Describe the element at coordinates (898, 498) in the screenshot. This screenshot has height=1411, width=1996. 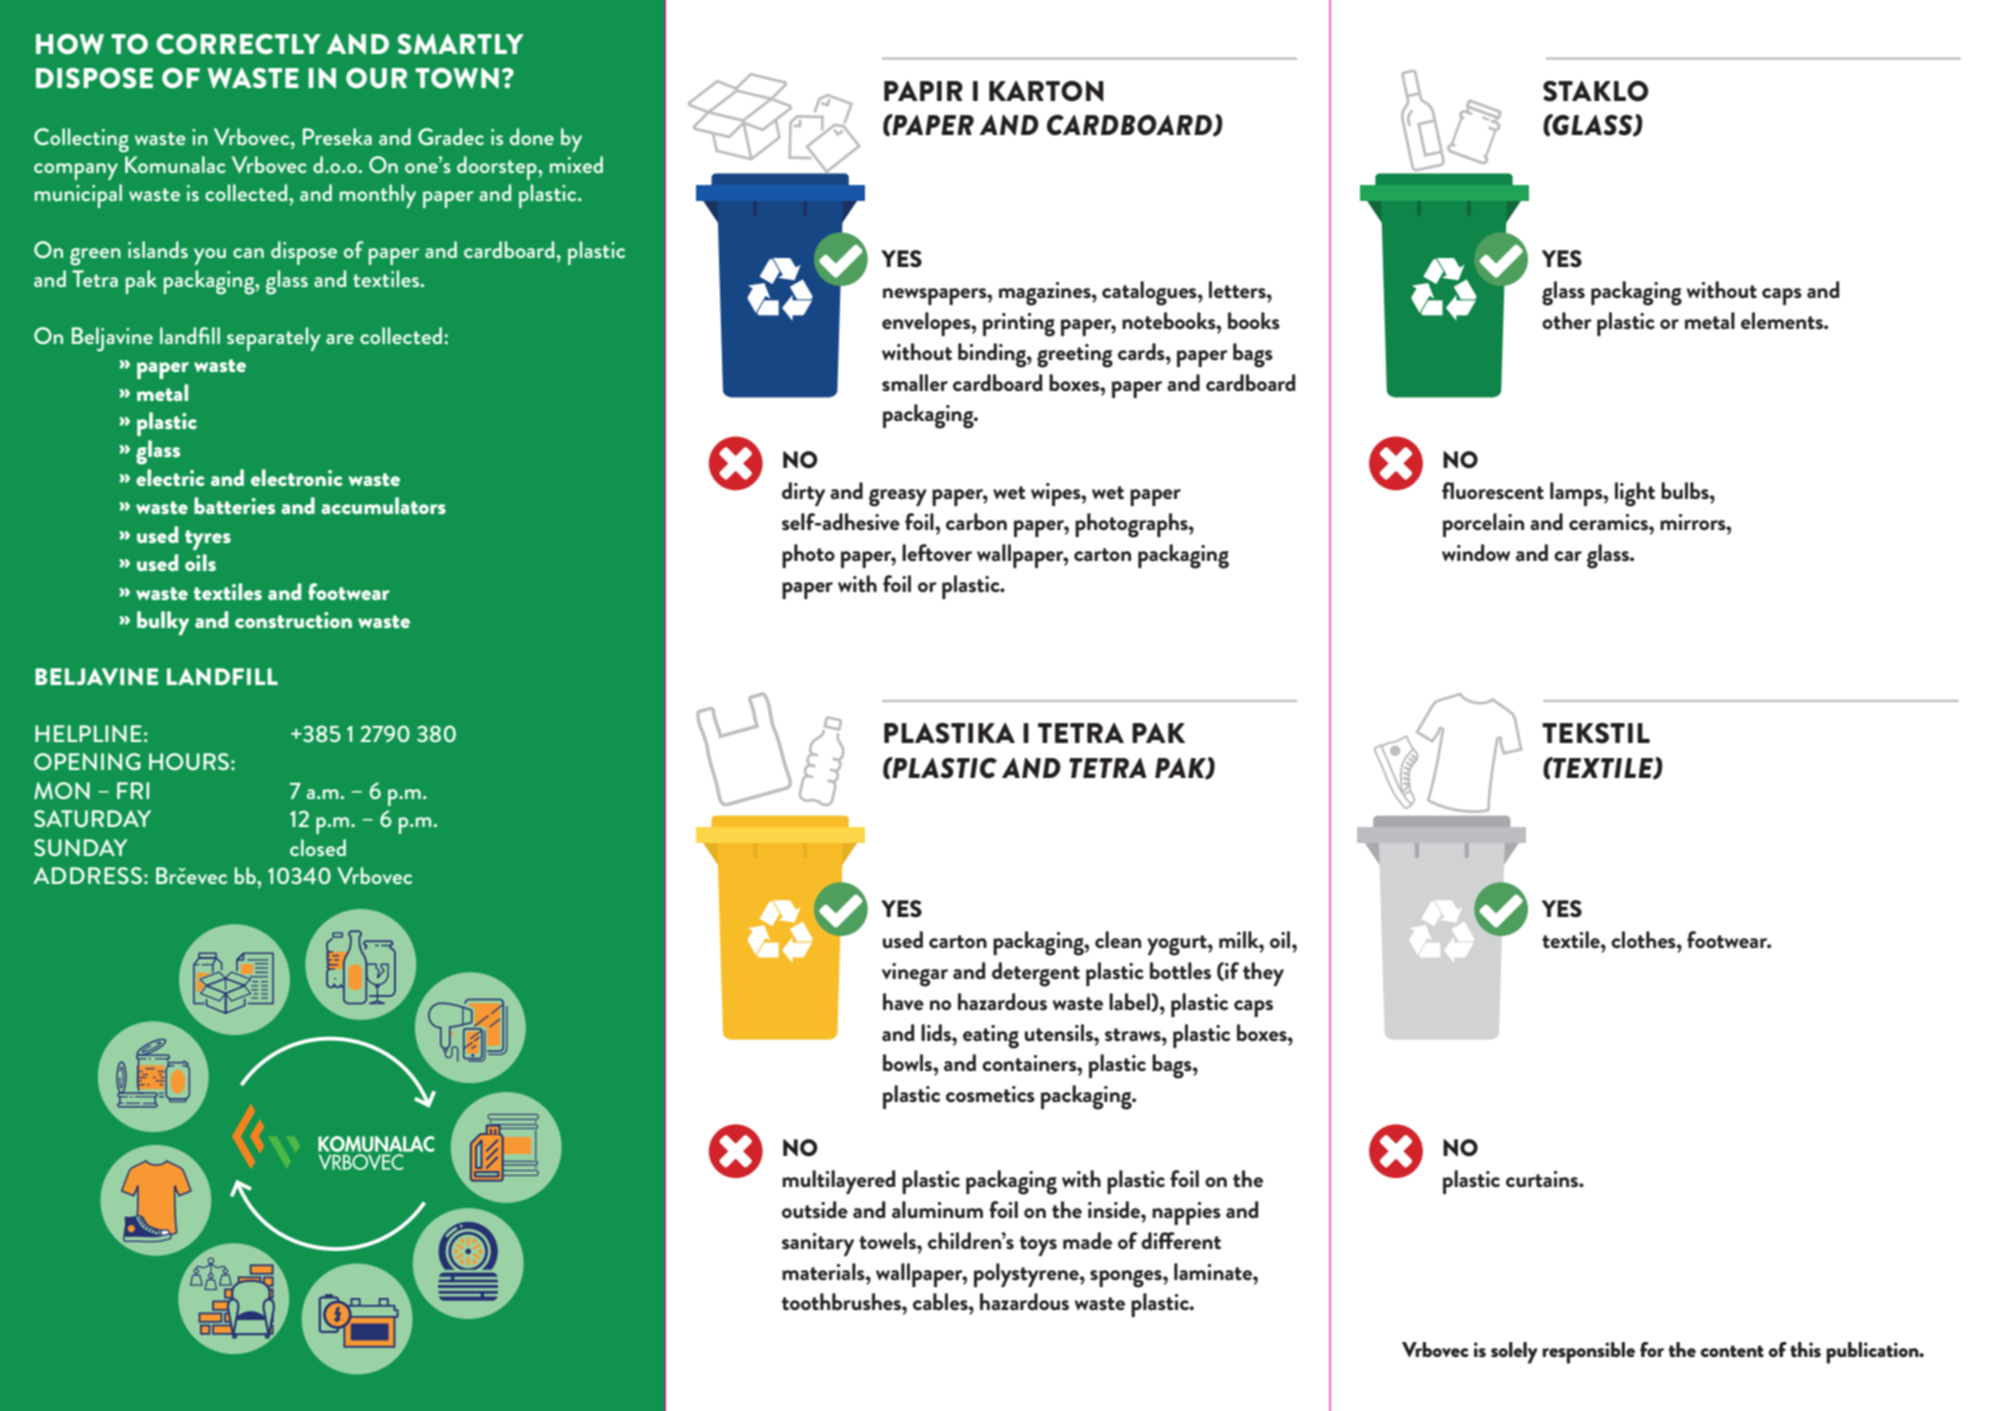
I see `greasy` at that location.
